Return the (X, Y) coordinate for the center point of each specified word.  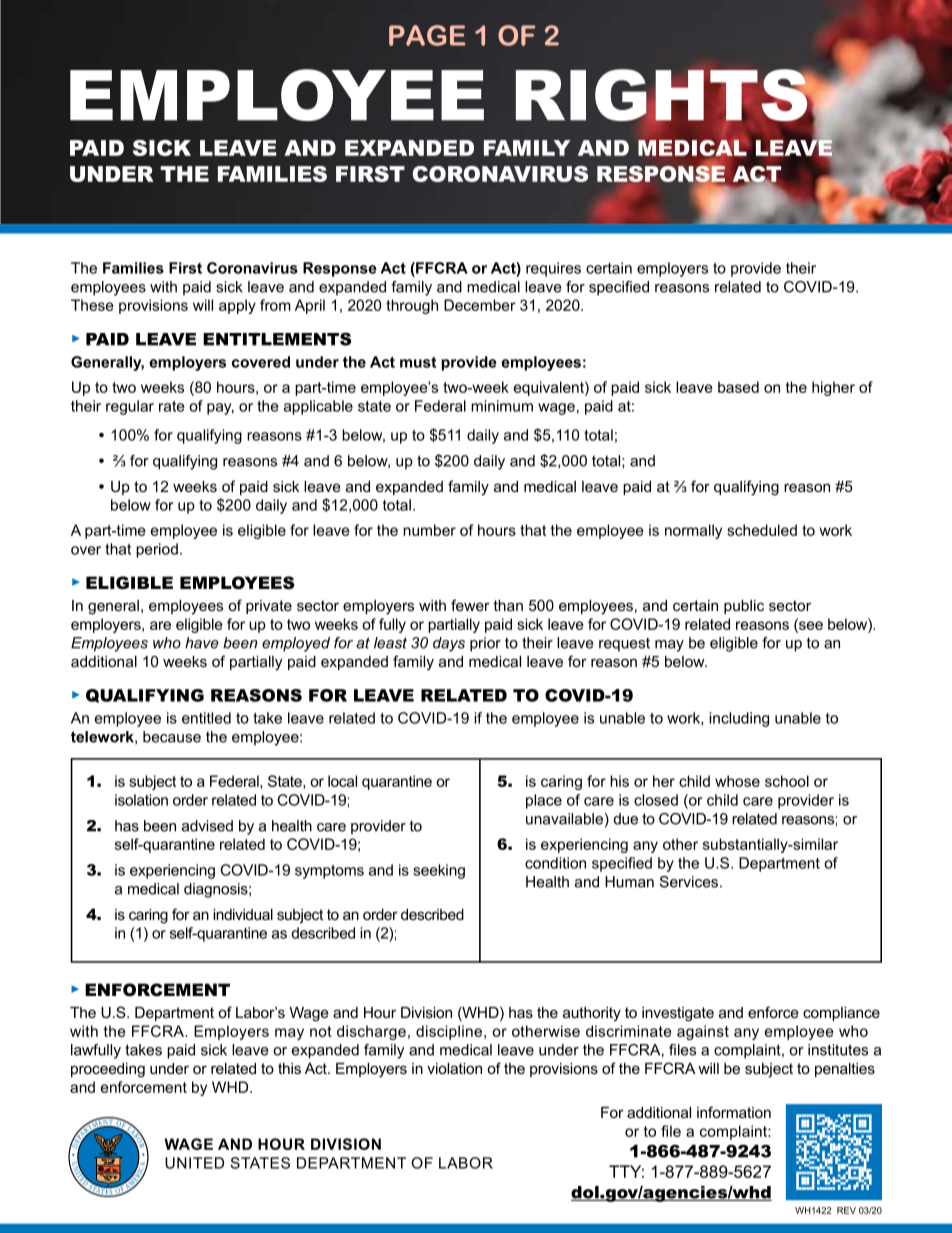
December (479, 305)
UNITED (194, 1163)
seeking (439, 871)
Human (629, 882)
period (157, 550)
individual (243, 914)
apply (237, 306)
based (738, 387)
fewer (470, 605)
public (744, 607)
